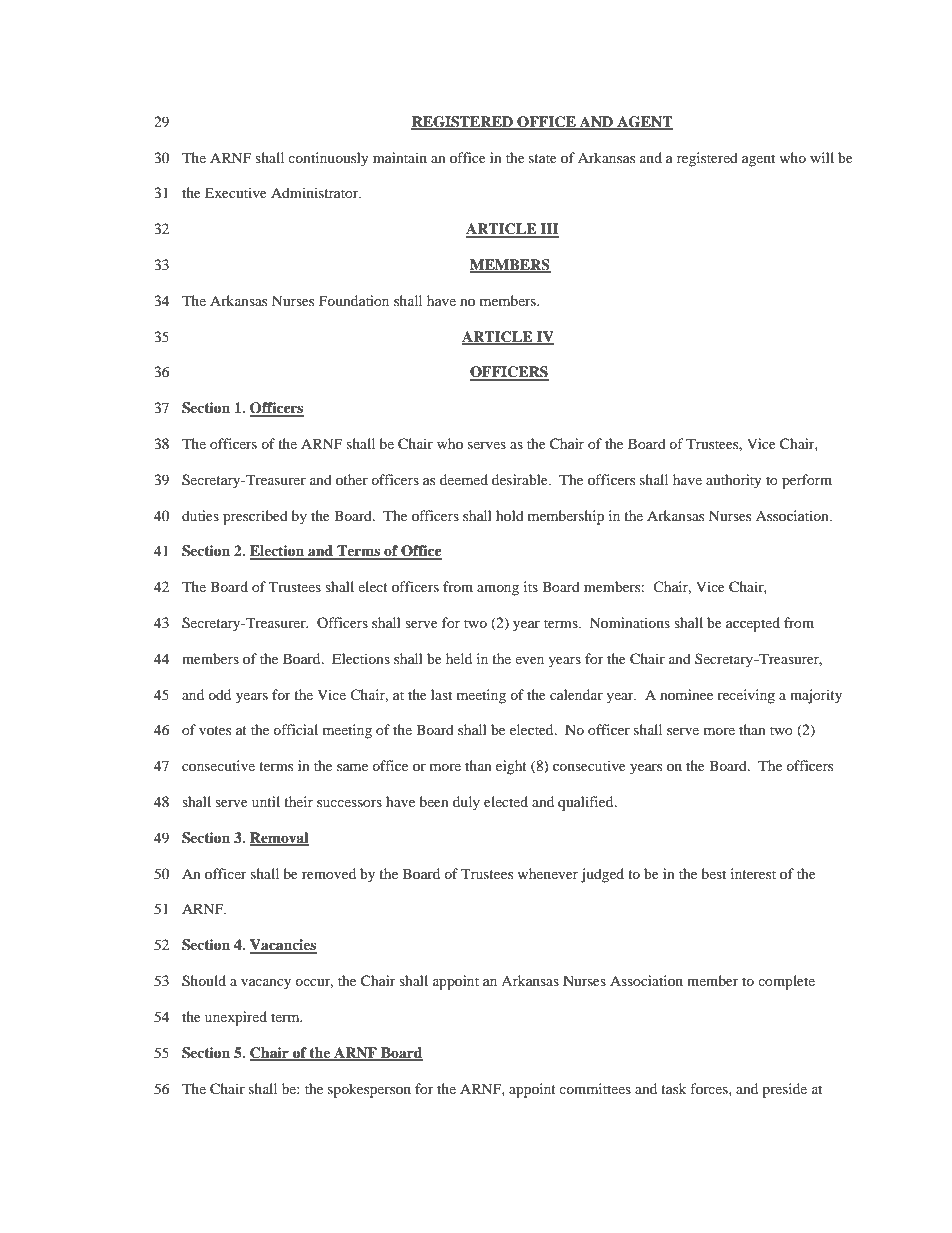 The width and height of the document is (952, 1233). I want to click on state, so click(543, 158).
